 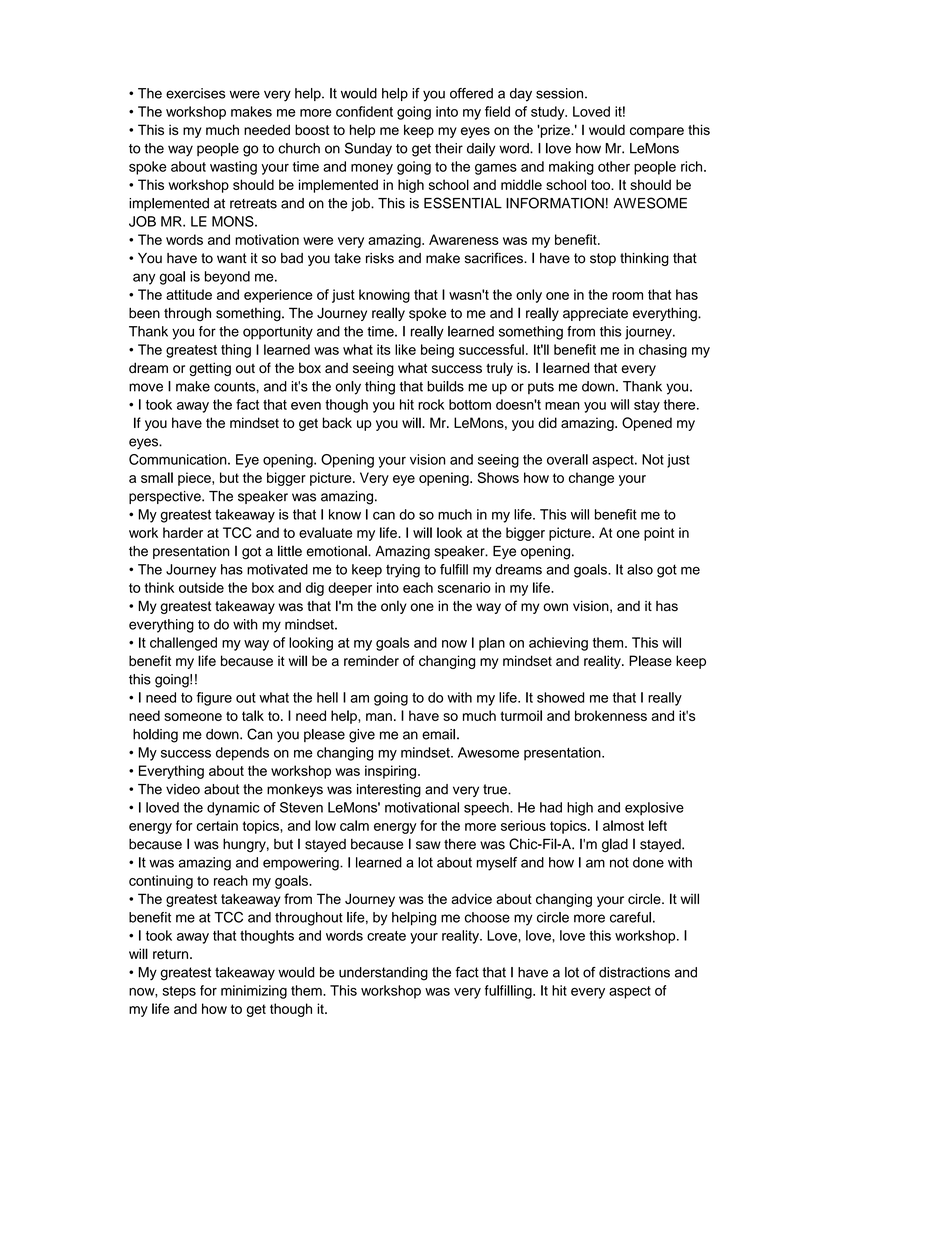 I want to click on dynamic, so click(x=233, y=809).
